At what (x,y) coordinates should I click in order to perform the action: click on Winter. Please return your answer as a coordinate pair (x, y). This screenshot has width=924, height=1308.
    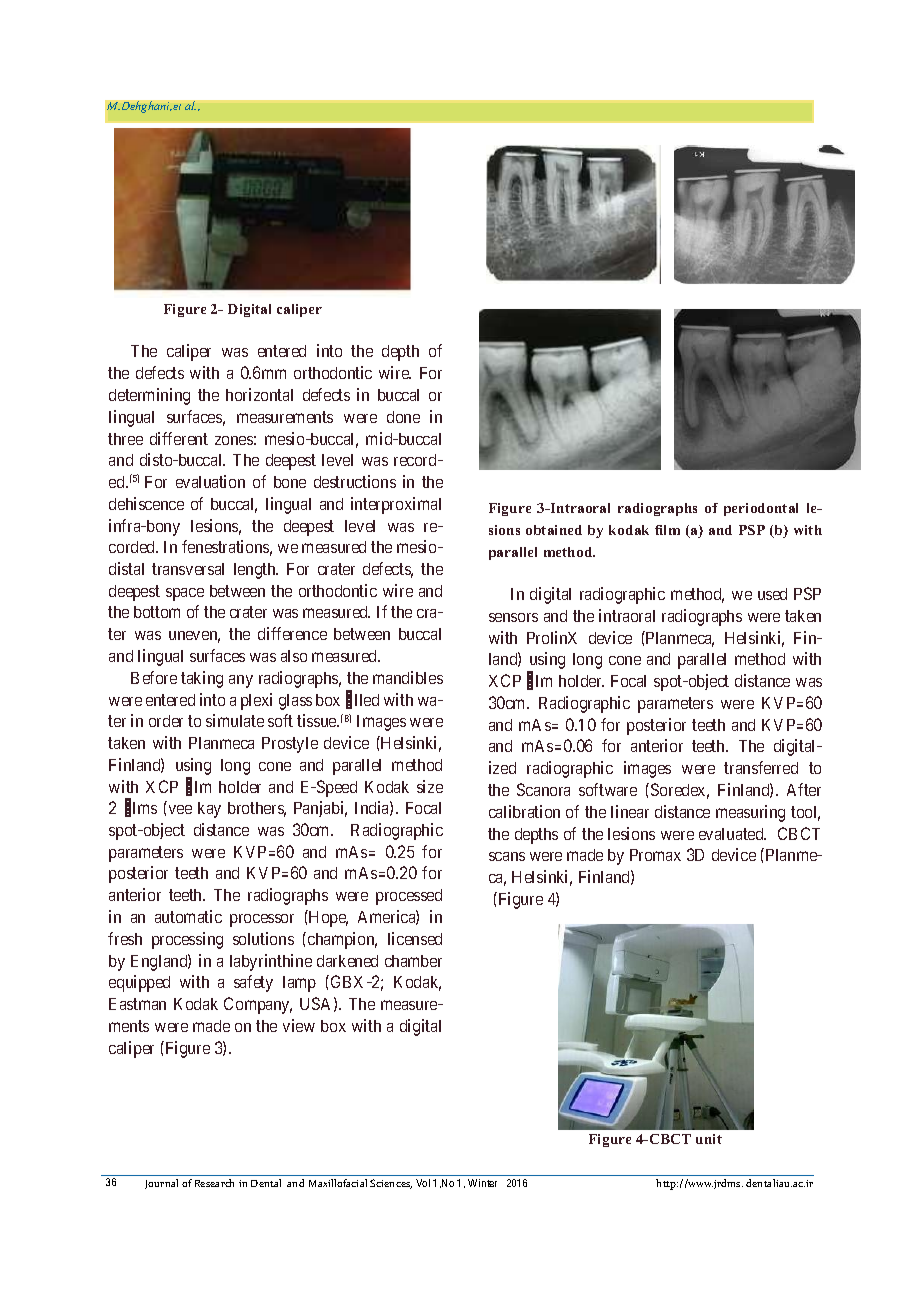
    Looking at the image, I should click on (482, 1183).
